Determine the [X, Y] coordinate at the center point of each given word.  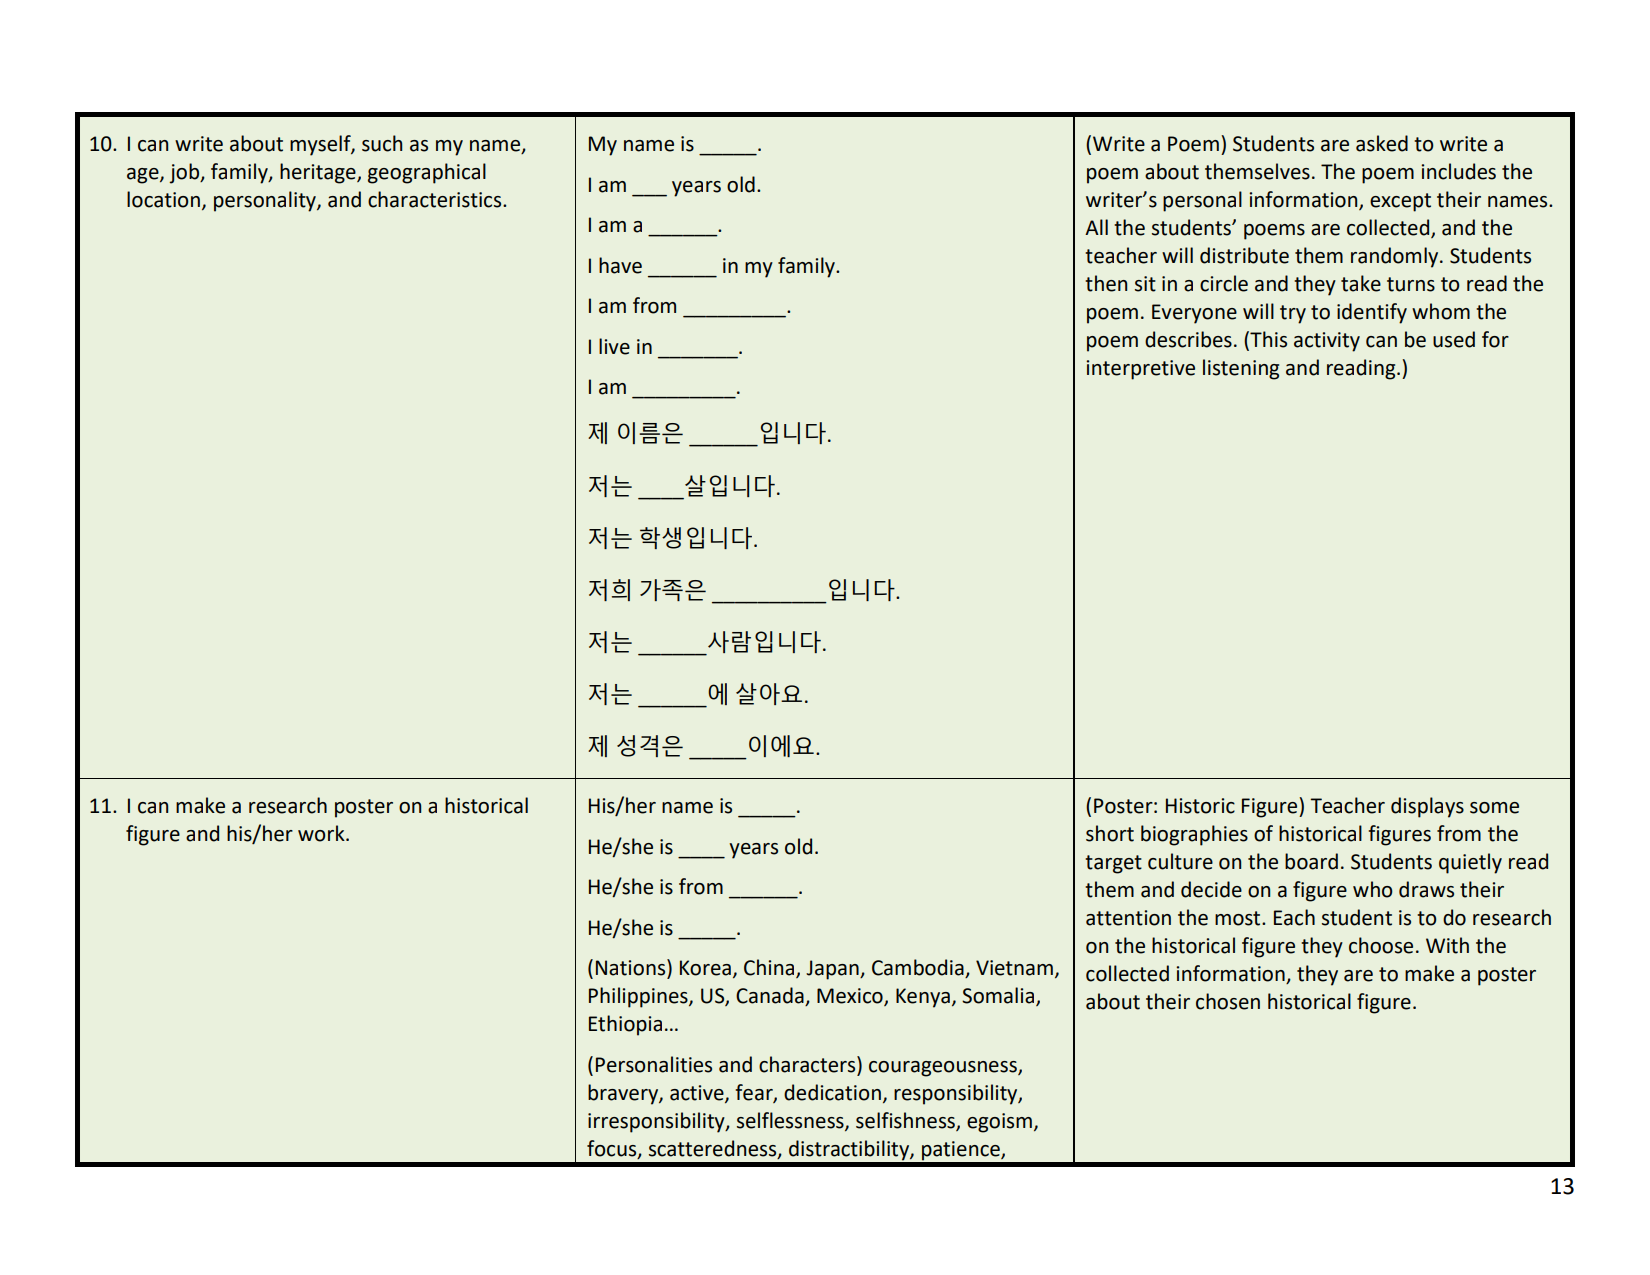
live [614, 346]
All [1096, 227]
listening [1241, 369]
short [1110, 833]
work [322, 833]
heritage [319, 173]
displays [1427, 807]
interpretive [1140, 370]
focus [613, 1149]
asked [1382, 143]
